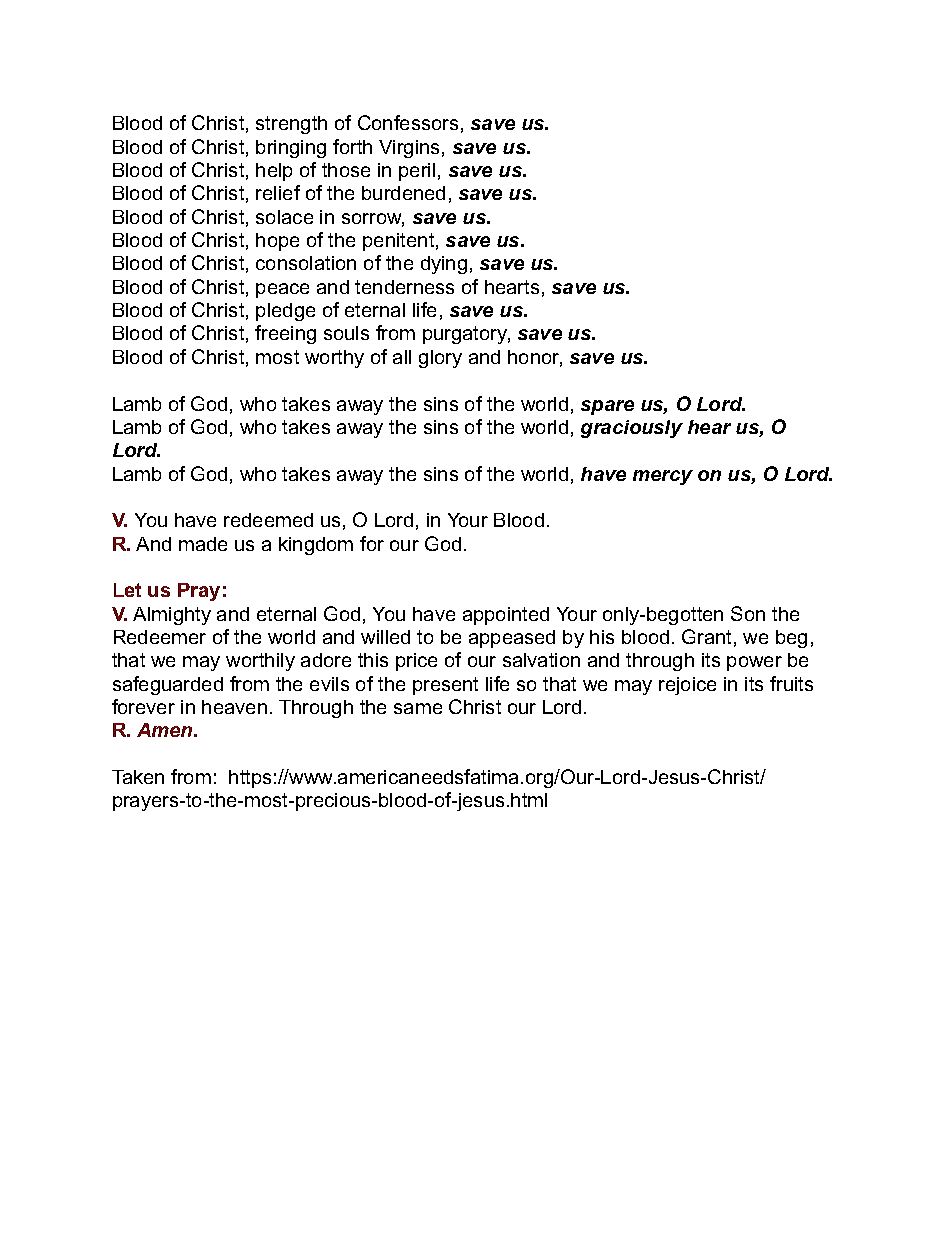 This page has width=952, height=1233. What do you see at coordinates (408, 122) in the page?
I see `Confessors` at bounding box center [408, 122].
